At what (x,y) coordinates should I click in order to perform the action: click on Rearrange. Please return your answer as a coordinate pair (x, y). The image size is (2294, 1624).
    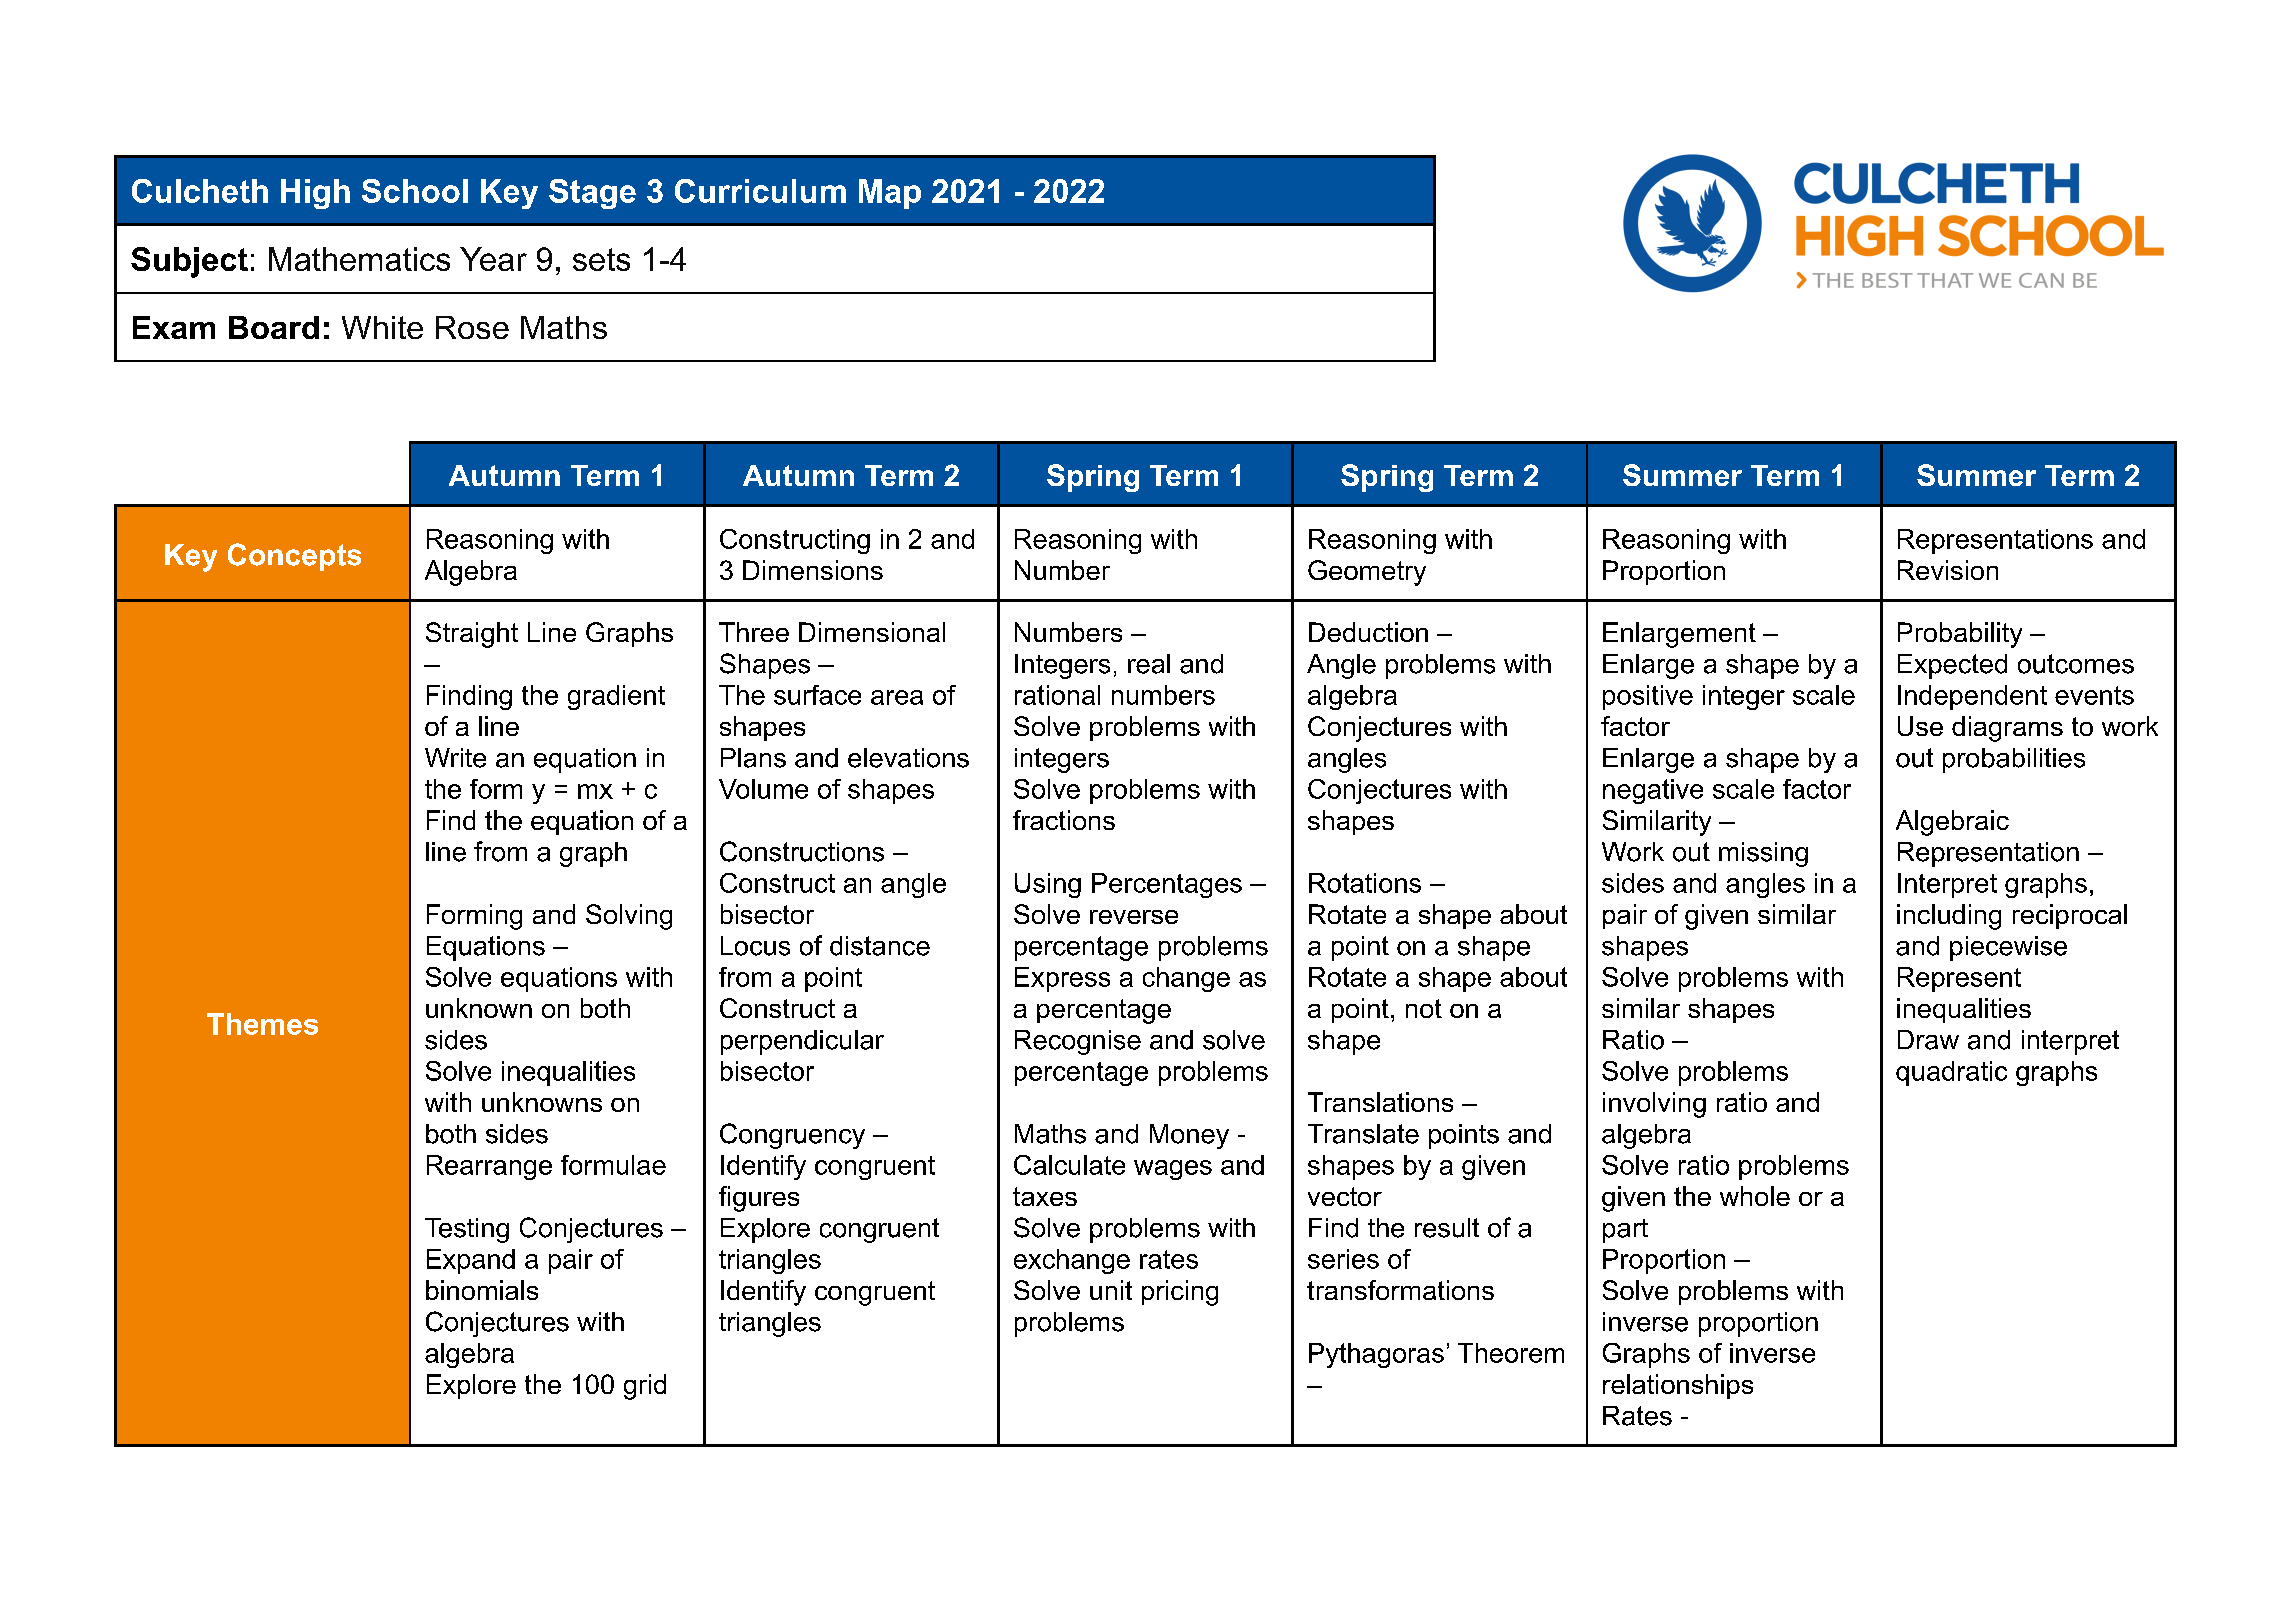
    Looking at the image, I should click on (489, 1167).
